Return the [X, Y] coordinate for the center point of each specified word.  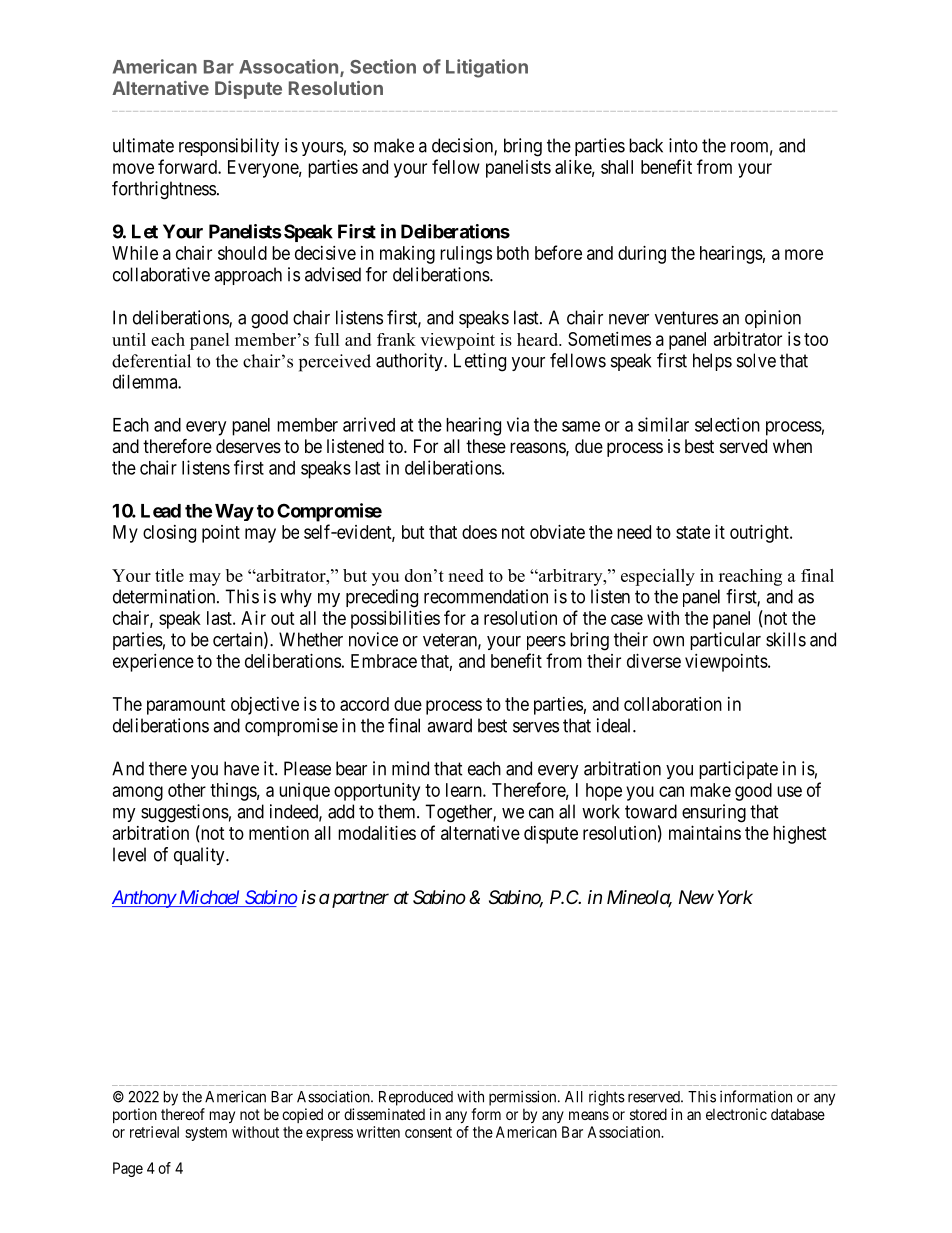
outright [760, 534]
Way [234, 512]
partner [359, 899]
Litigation [487, 68]
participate [738, 770]
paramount [186, 706]
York [735, 897]
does [479, 532]
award [449, 725]
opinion [773, 319]
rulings [466, 255]
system [206, 1134]
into [683, 145]
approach [248, 276]
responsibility [229, 147]
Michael [209, 898]
